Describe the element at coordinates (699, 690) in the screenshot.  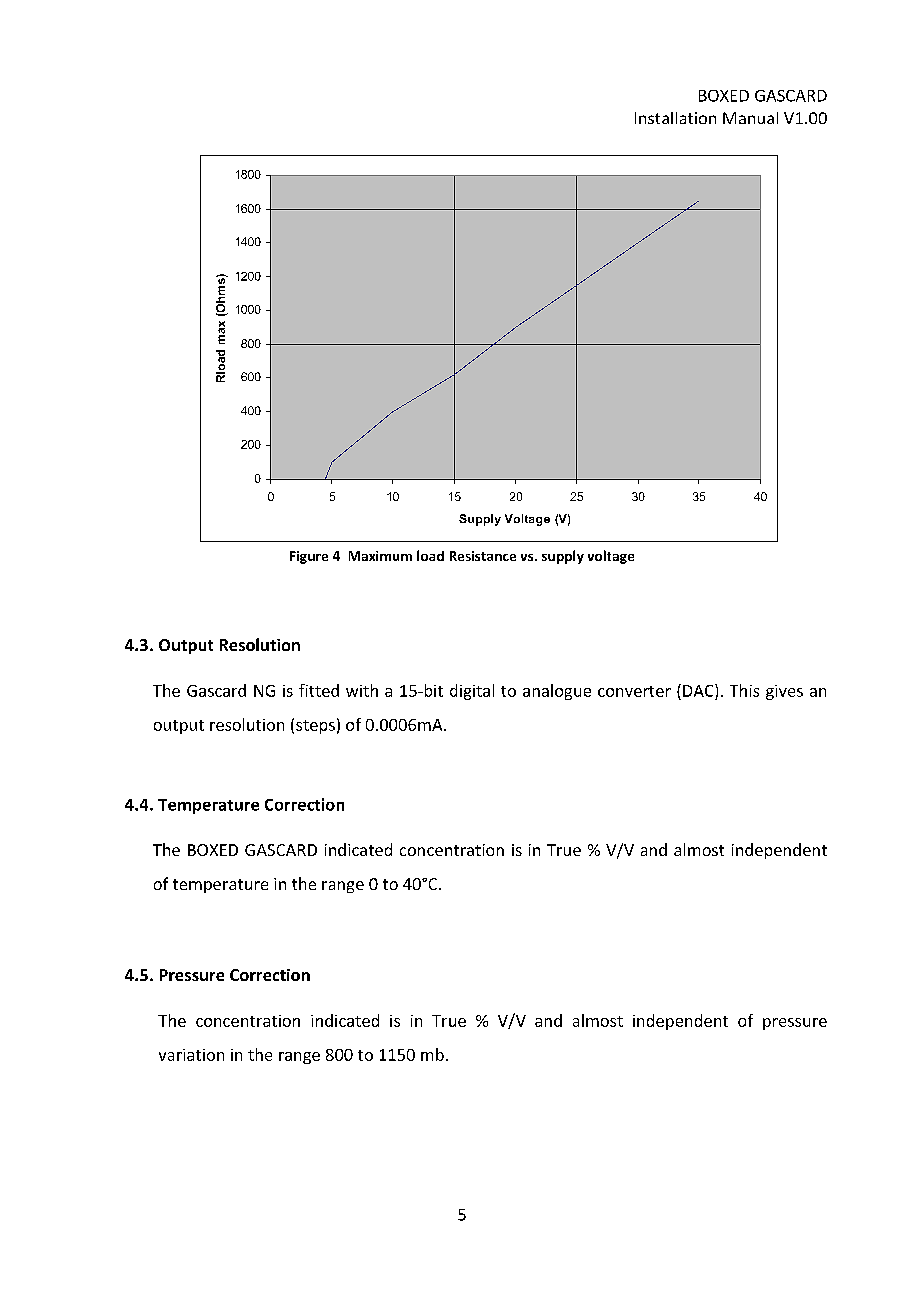
I see `DAC` at that location.
